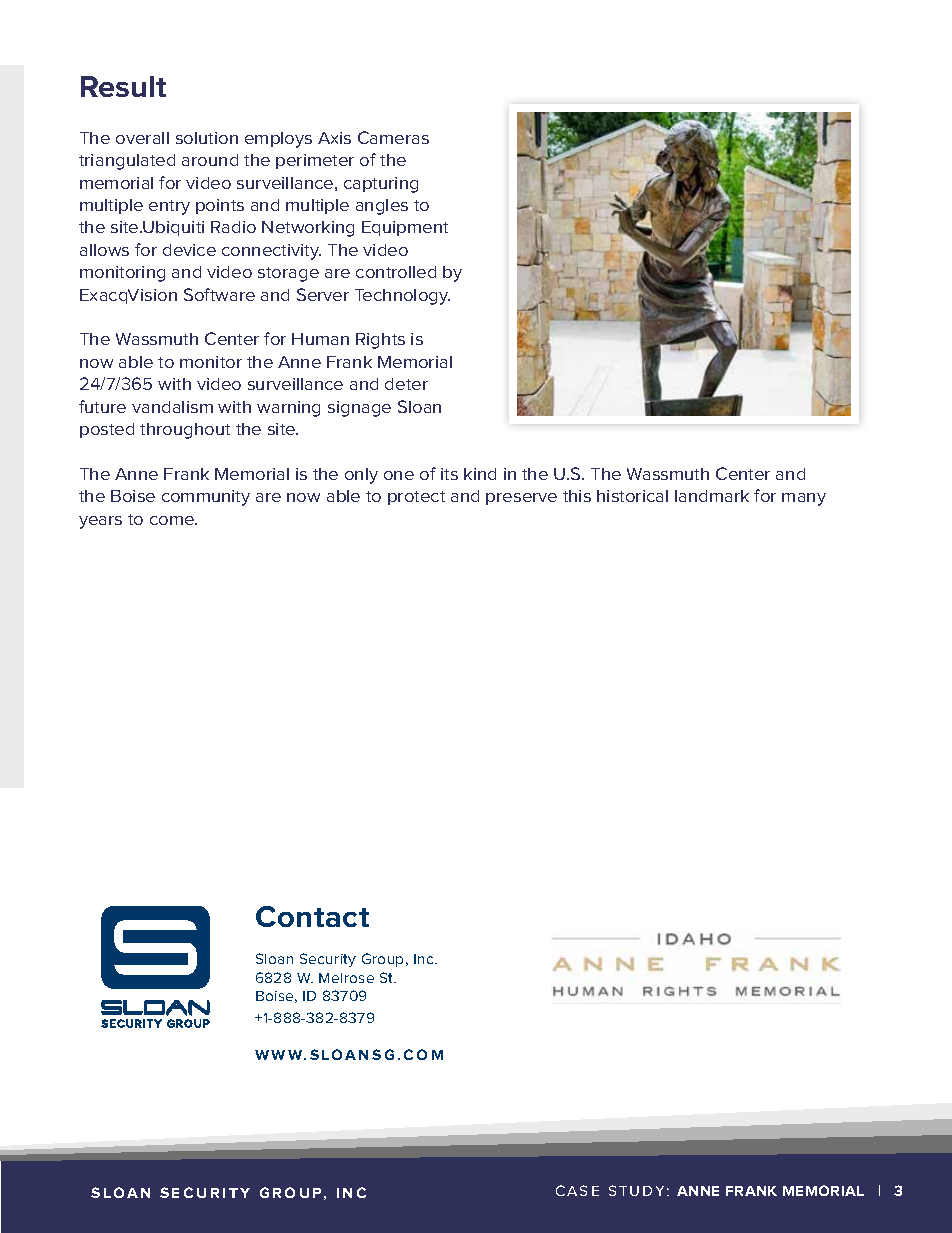  What do you see at coordinates (402, 297) in the document?
I see `Technology` at bounding box center [402, 297].
